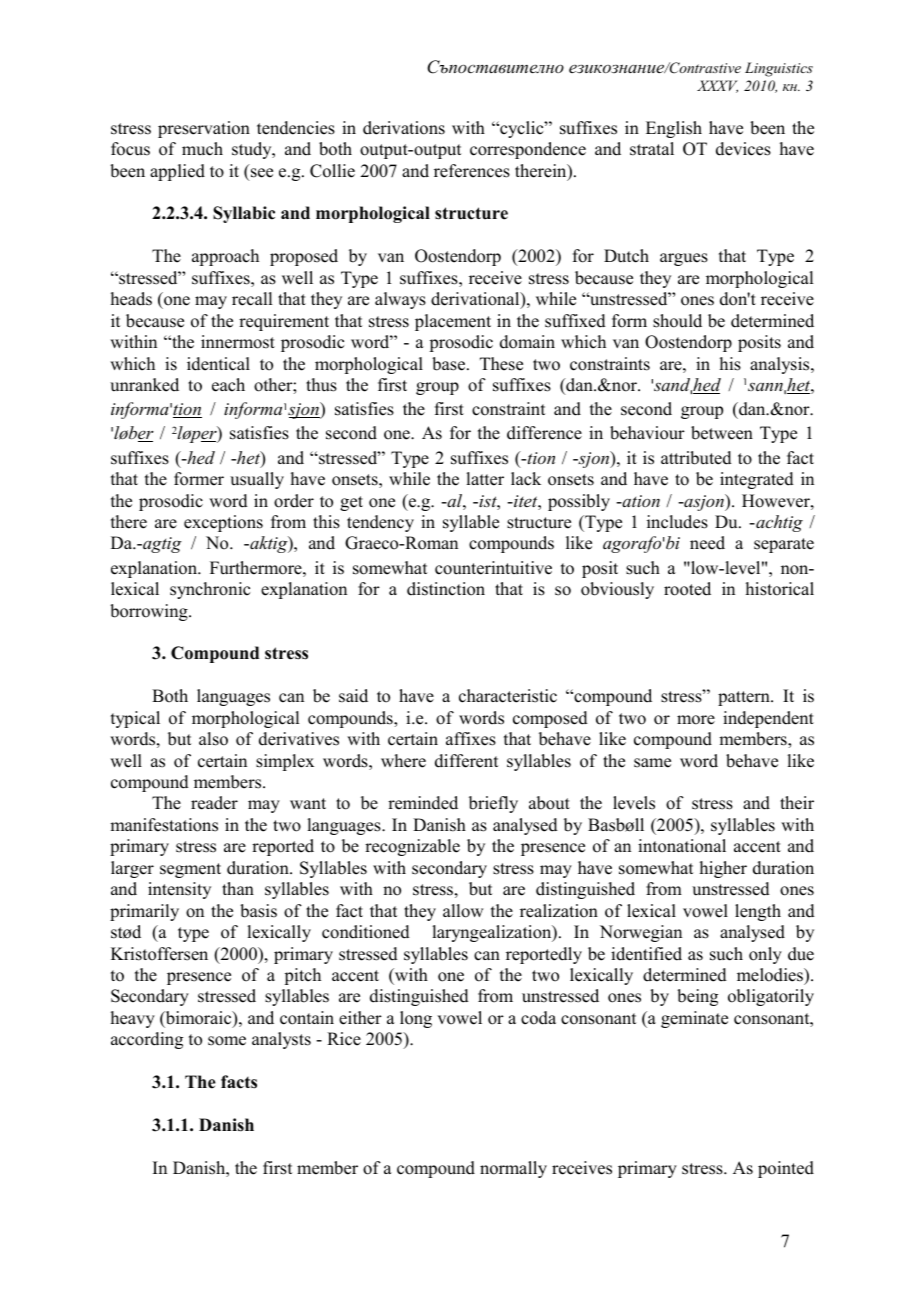  Describe the element at coordinates (493, 568) in the screenshot. I see `counterintuitive` at that location.
